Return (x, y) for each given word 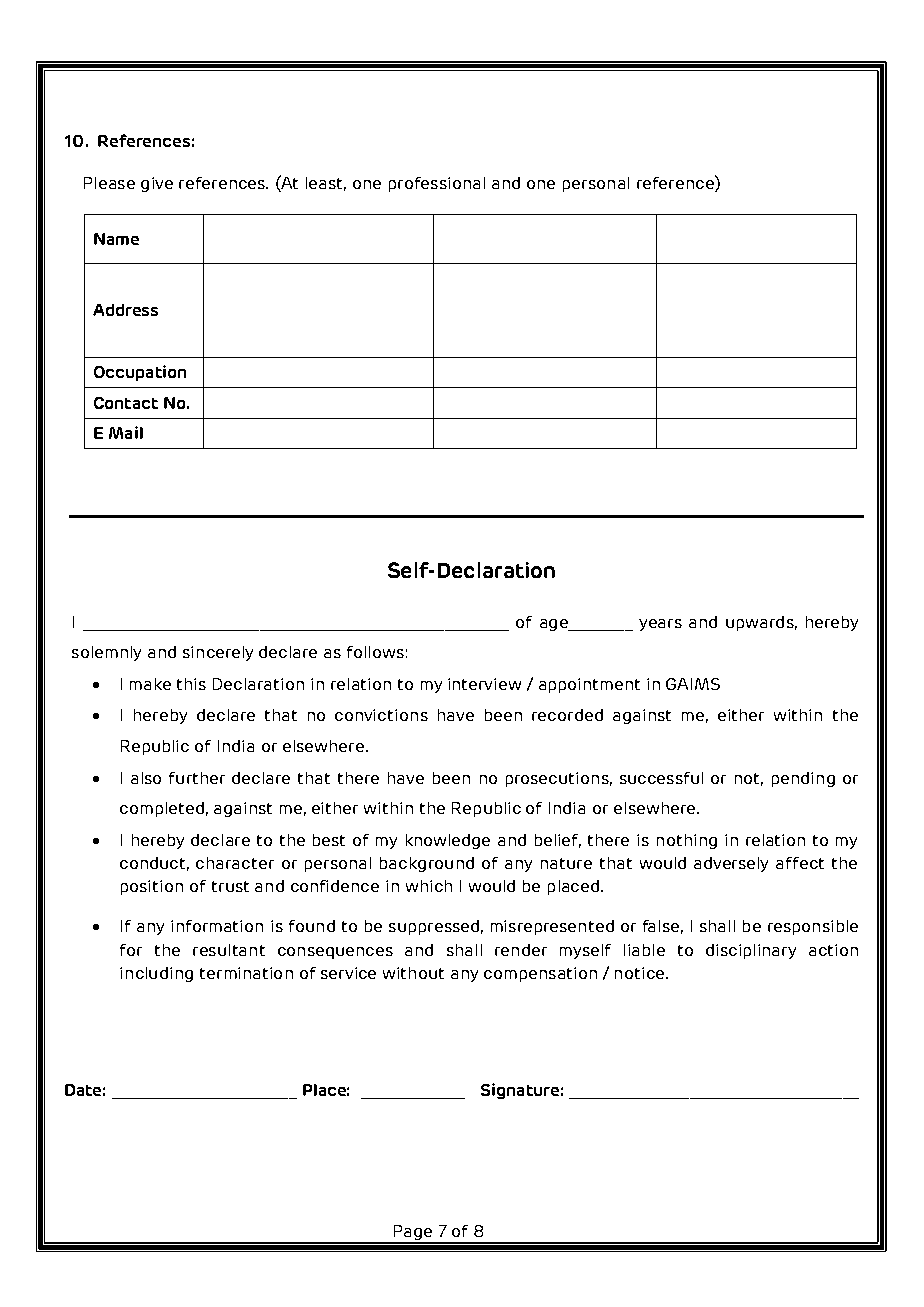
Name (116, 239)
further (197, 778)
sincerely (218, 653)
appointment (589, 685)
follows (375, 652)
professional (437, 184)
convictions (381, 715)
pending (803, 779)
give (157, 184)
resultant (229, 950)
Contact (126, 403)
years (660, 625)
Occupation (140, 373)
